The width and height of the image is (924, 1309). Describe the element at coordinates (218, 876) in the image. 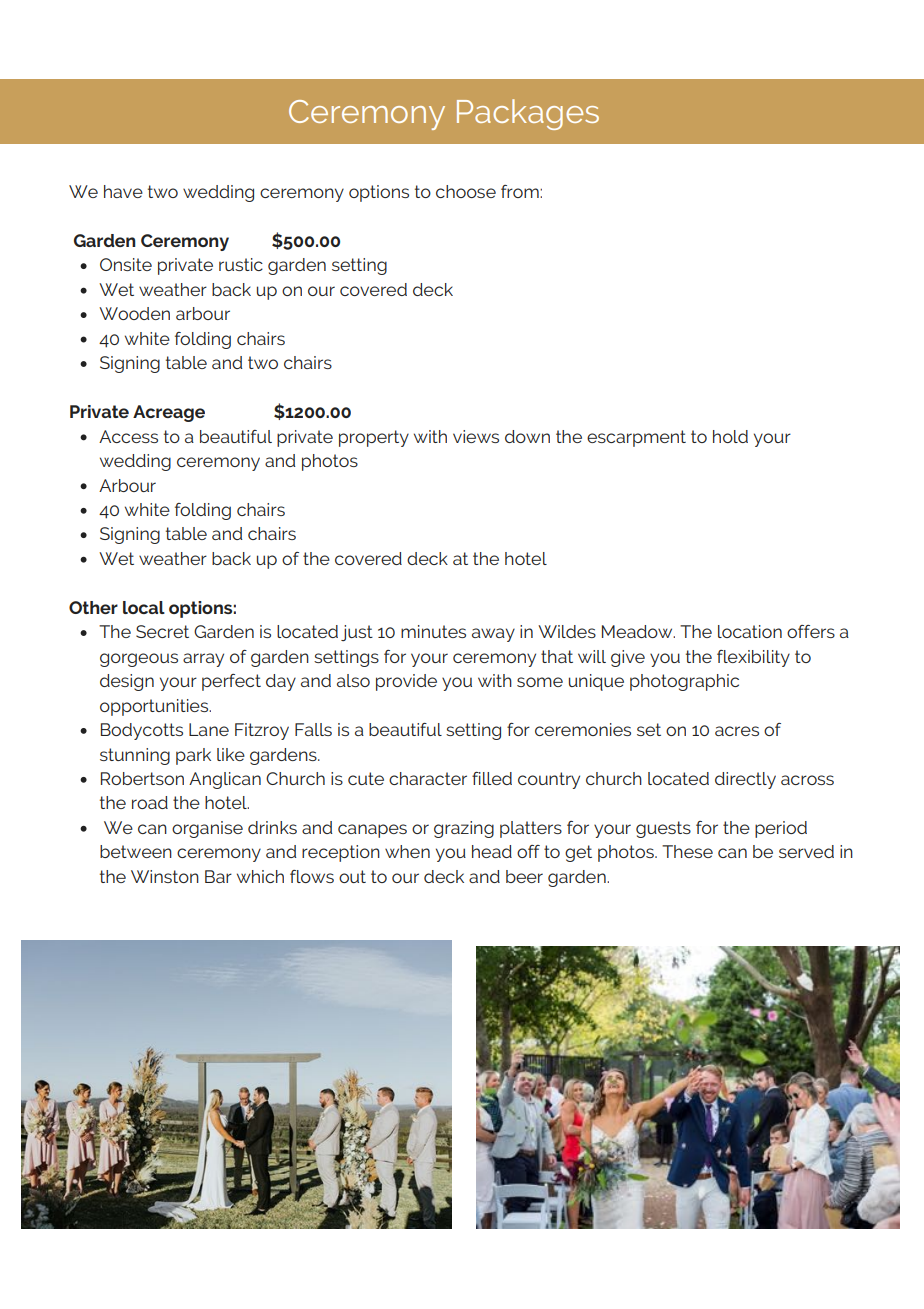

I see `Bar` at that location.
